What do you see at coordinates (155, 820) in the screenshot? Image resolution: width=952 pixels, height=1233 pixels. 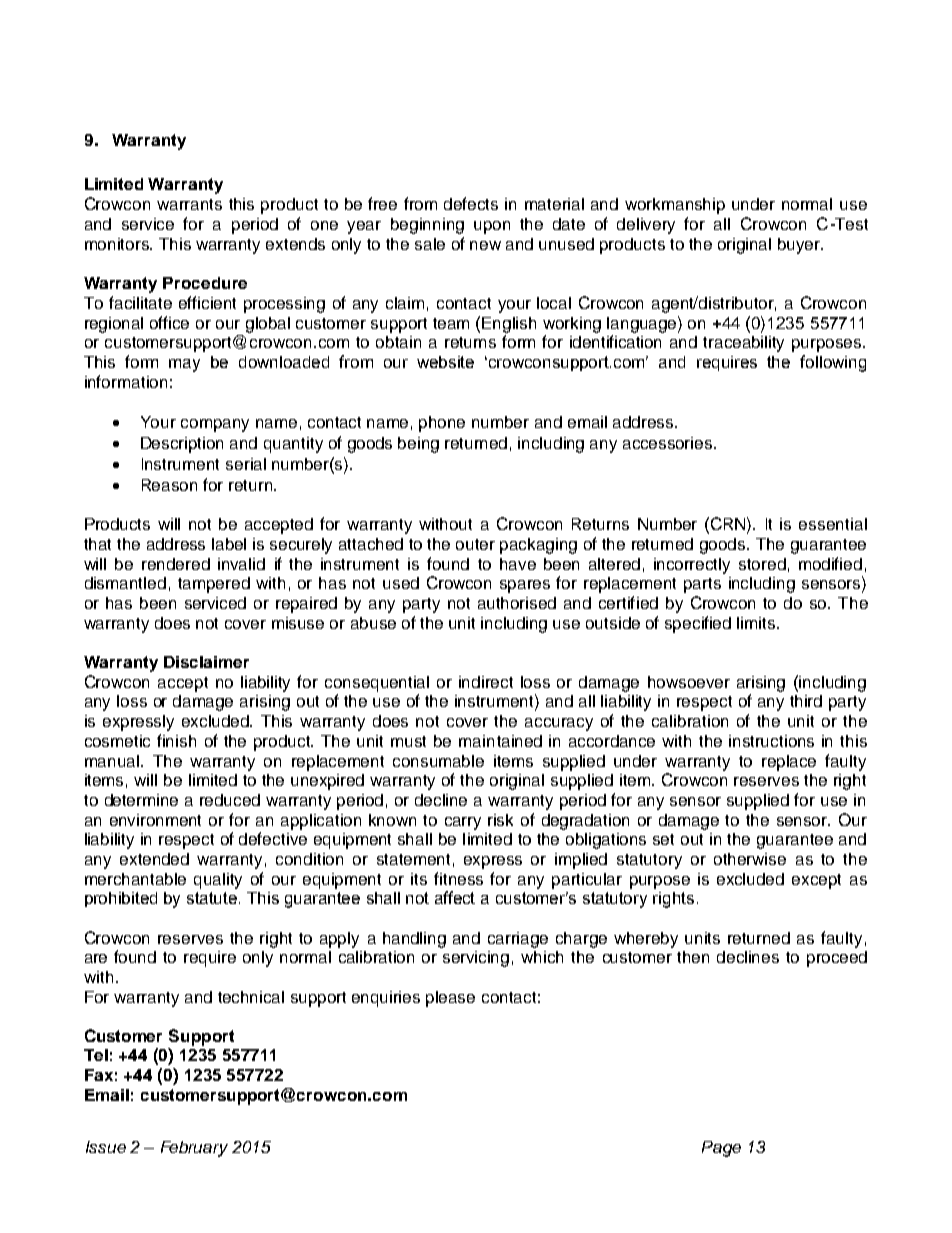 I see `environment` at bounding box center [155, 820].
